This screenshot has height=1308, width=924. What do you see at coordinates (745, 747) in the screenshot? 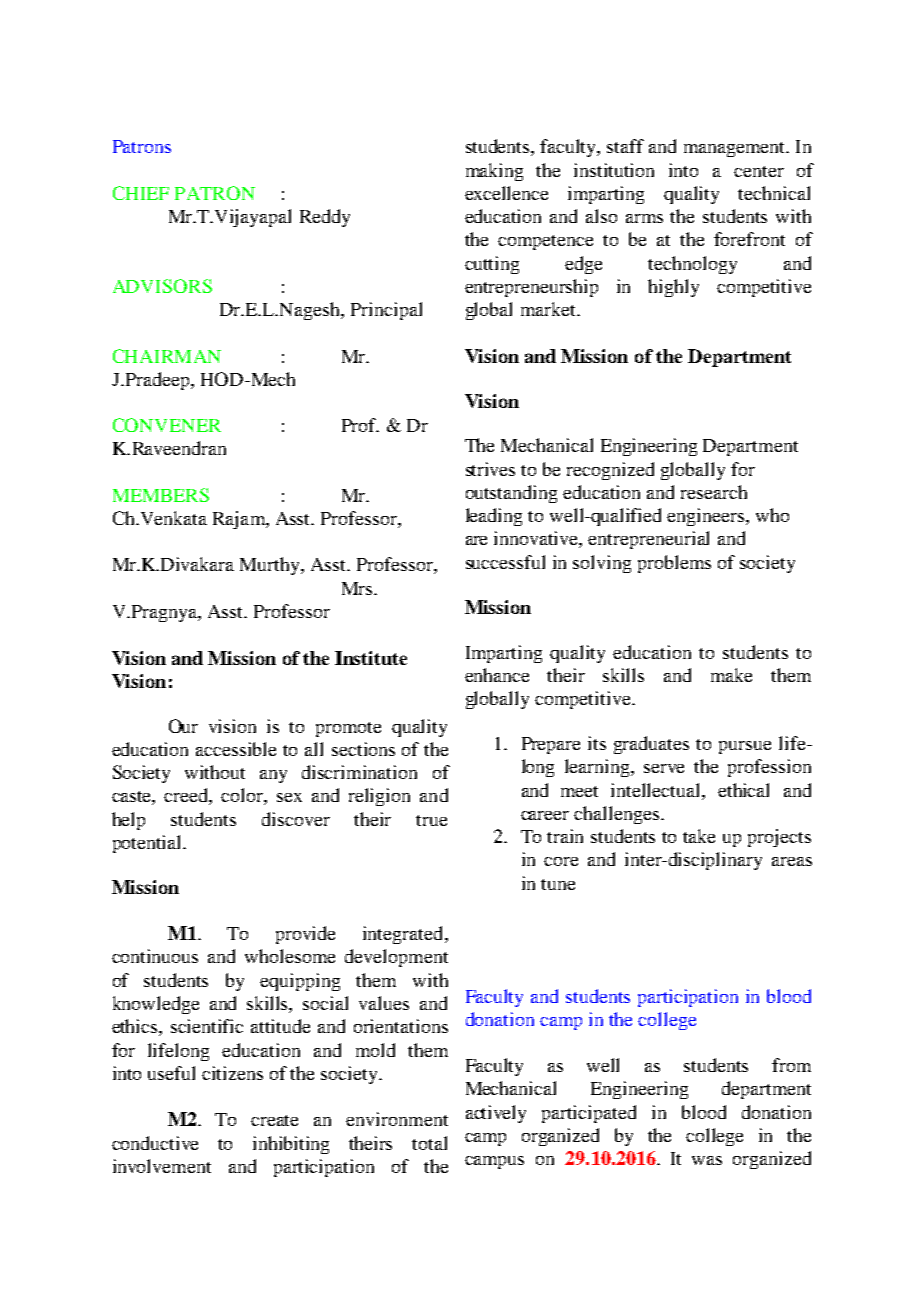
I see `pursue` at bounding box center [745, 747].
